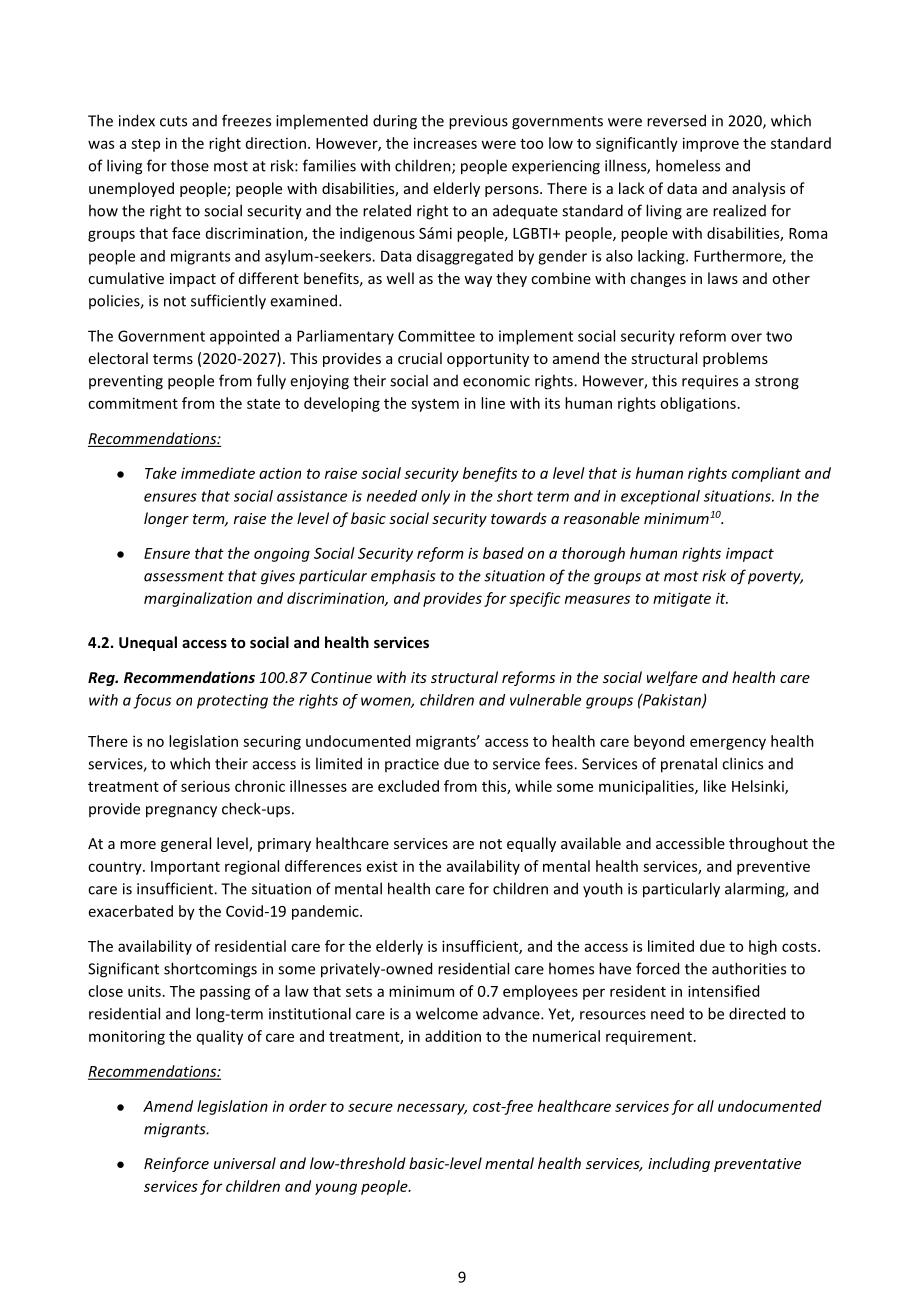 Image resolution: width=924 pixels, height=1308 pixels. What do you see at coordinates (432, 1109) in the page?
I see `necessary` at bounding box center [432, 1109].
